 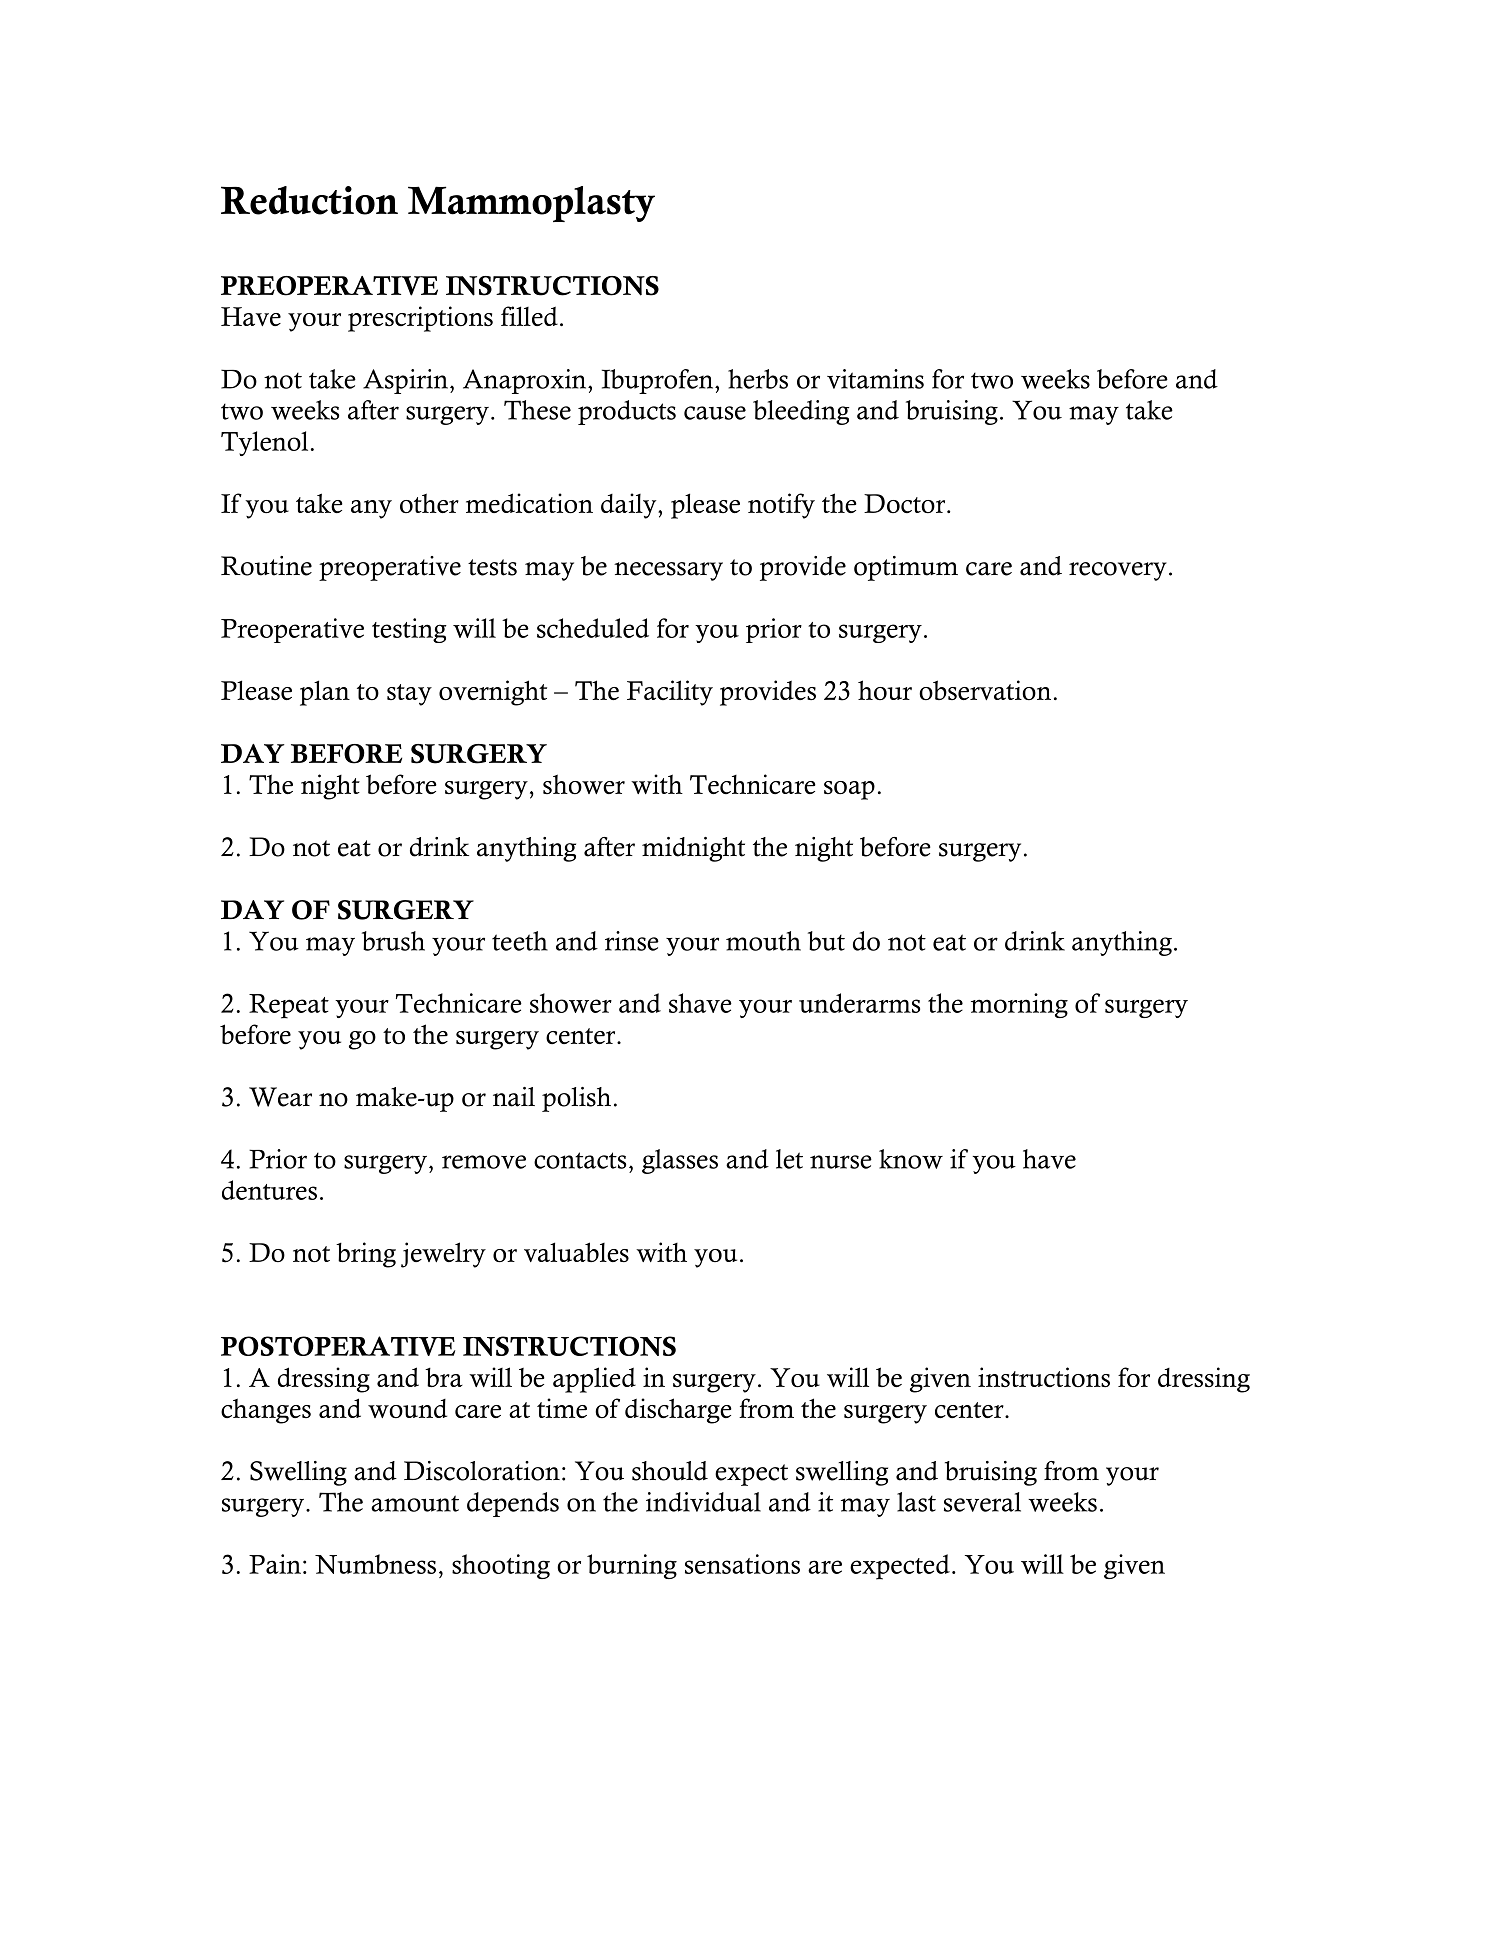 What do you see at coordinates (659, 381) in the screenshot?
I see `Ibuprofen` at bounding box center [659, 381].
